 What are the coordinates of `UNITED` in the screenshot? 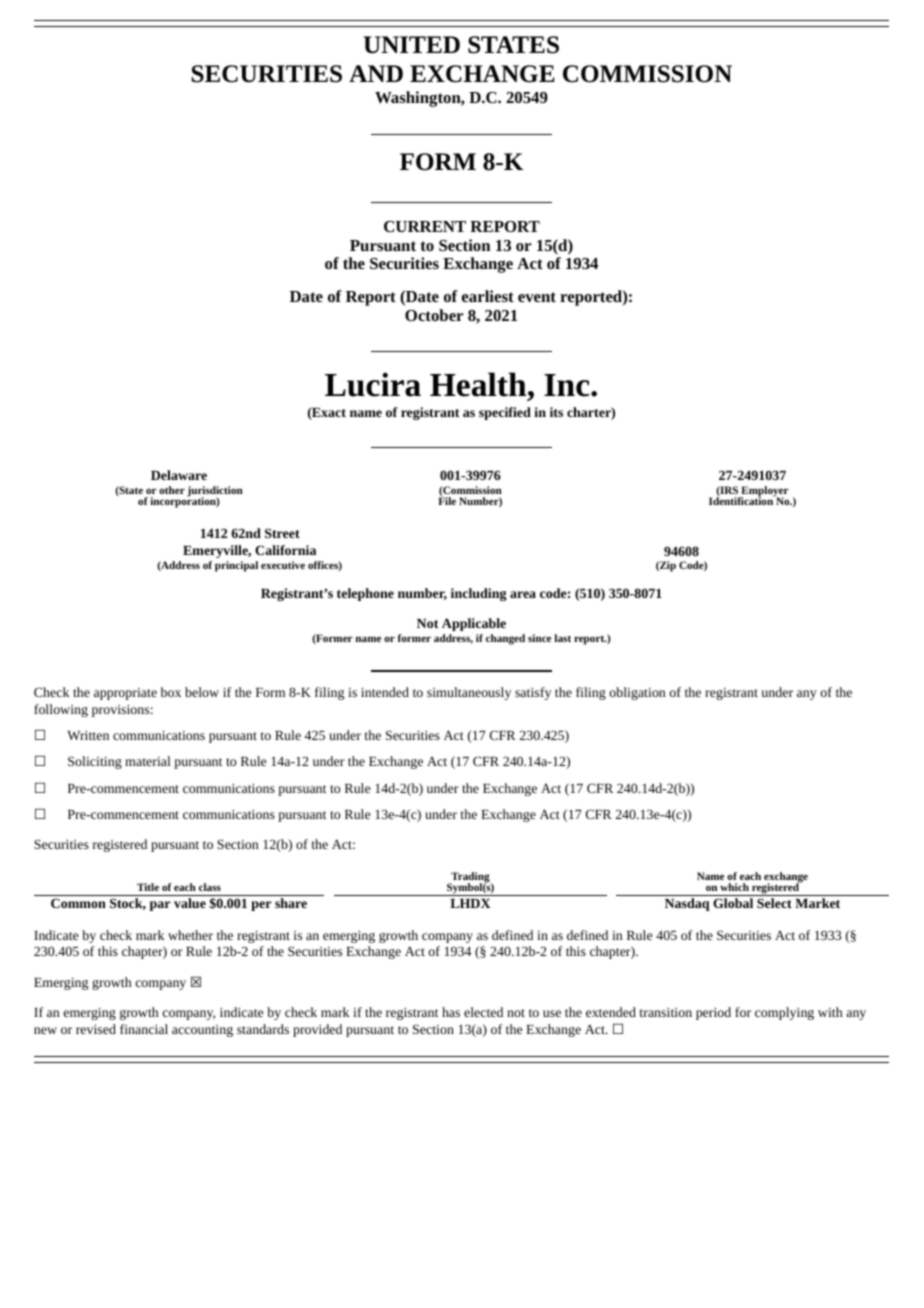 It's located at (412, 45).
